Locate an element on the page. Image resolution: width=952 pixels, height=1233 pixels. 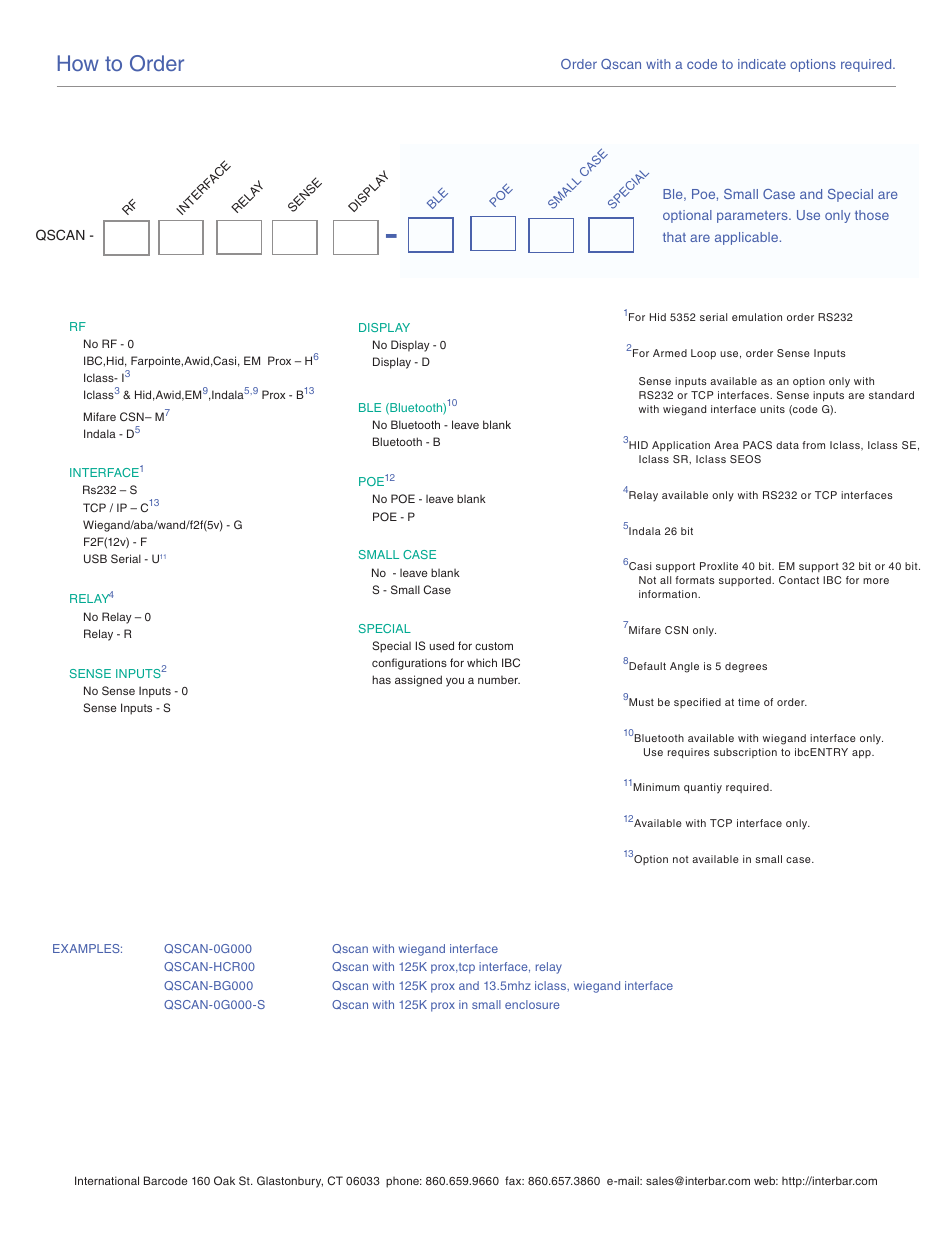
configurations is located at coordinates (409, 664).
